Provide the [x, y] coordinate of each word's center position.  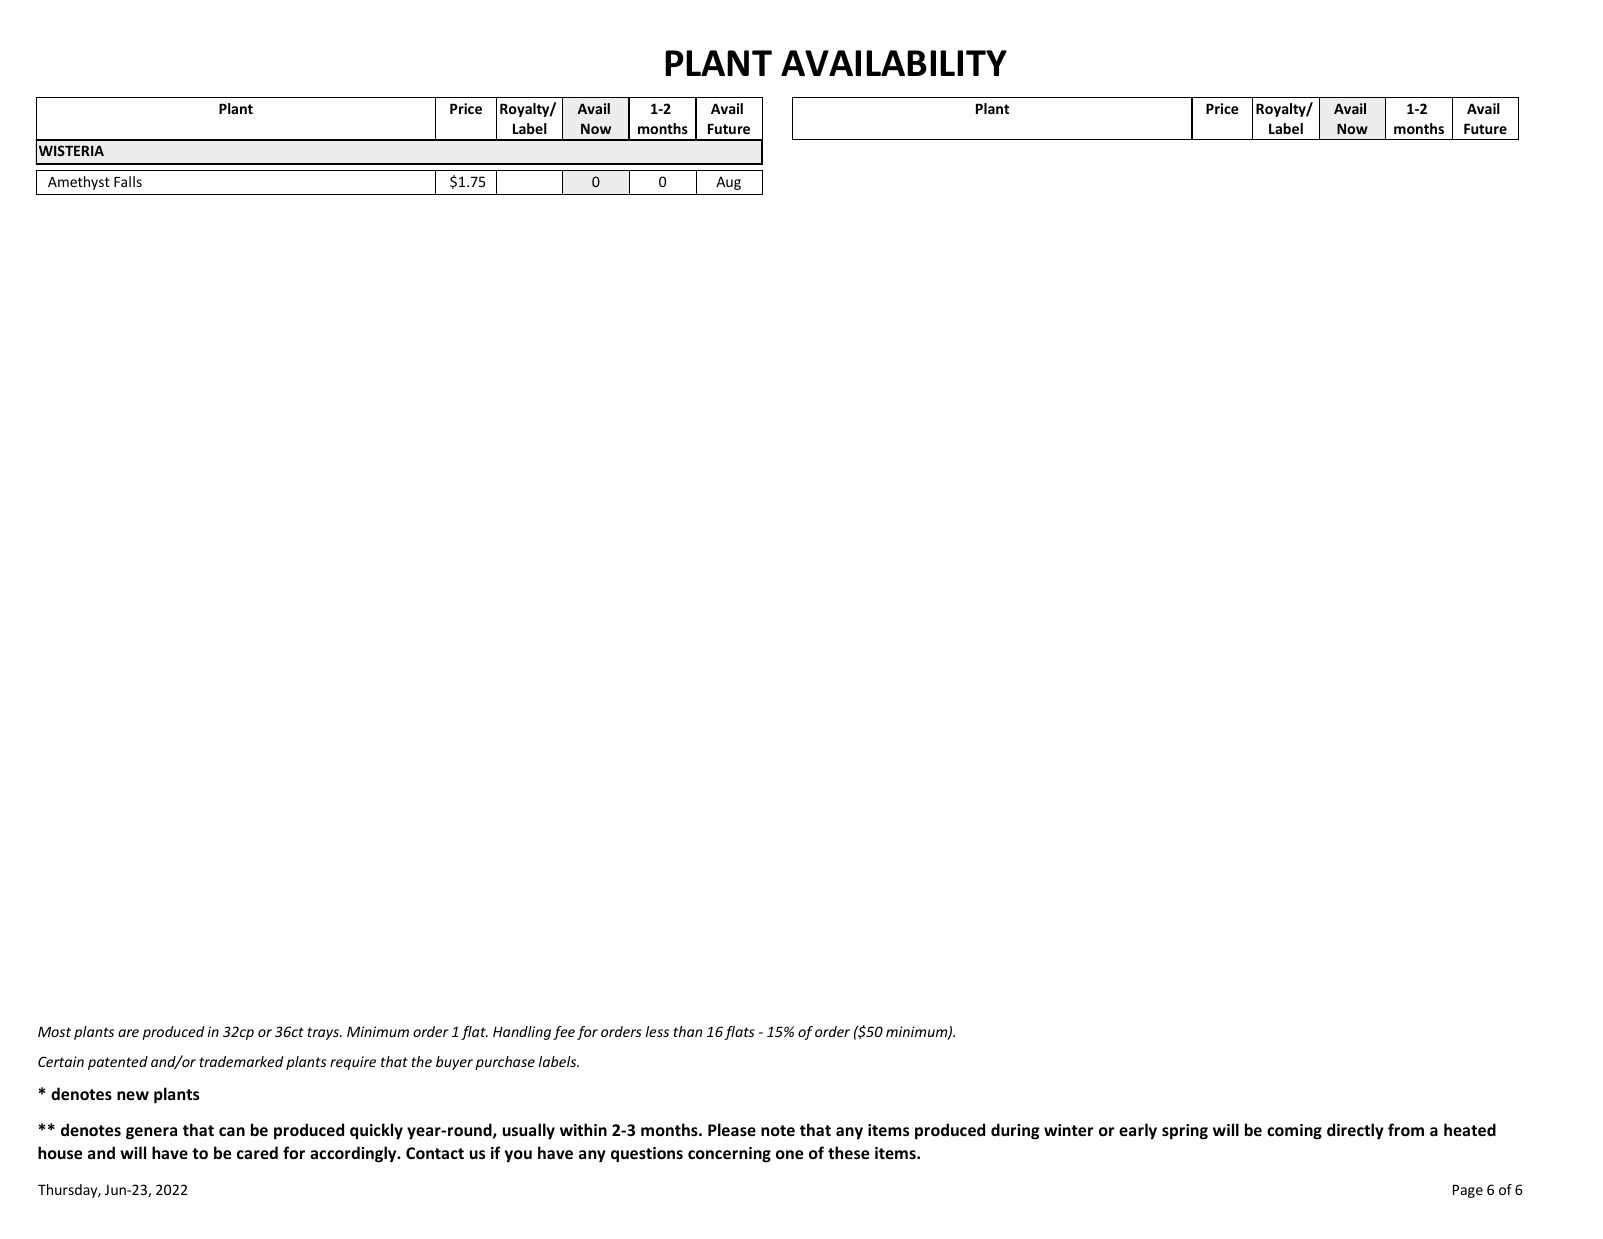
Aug [728, 183]
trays [324, 1033]
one [789, 1154]
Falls [128, 181]
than [688, 1031]
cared [257, 1152]
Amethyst [79, 183]
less [657, 1031]
